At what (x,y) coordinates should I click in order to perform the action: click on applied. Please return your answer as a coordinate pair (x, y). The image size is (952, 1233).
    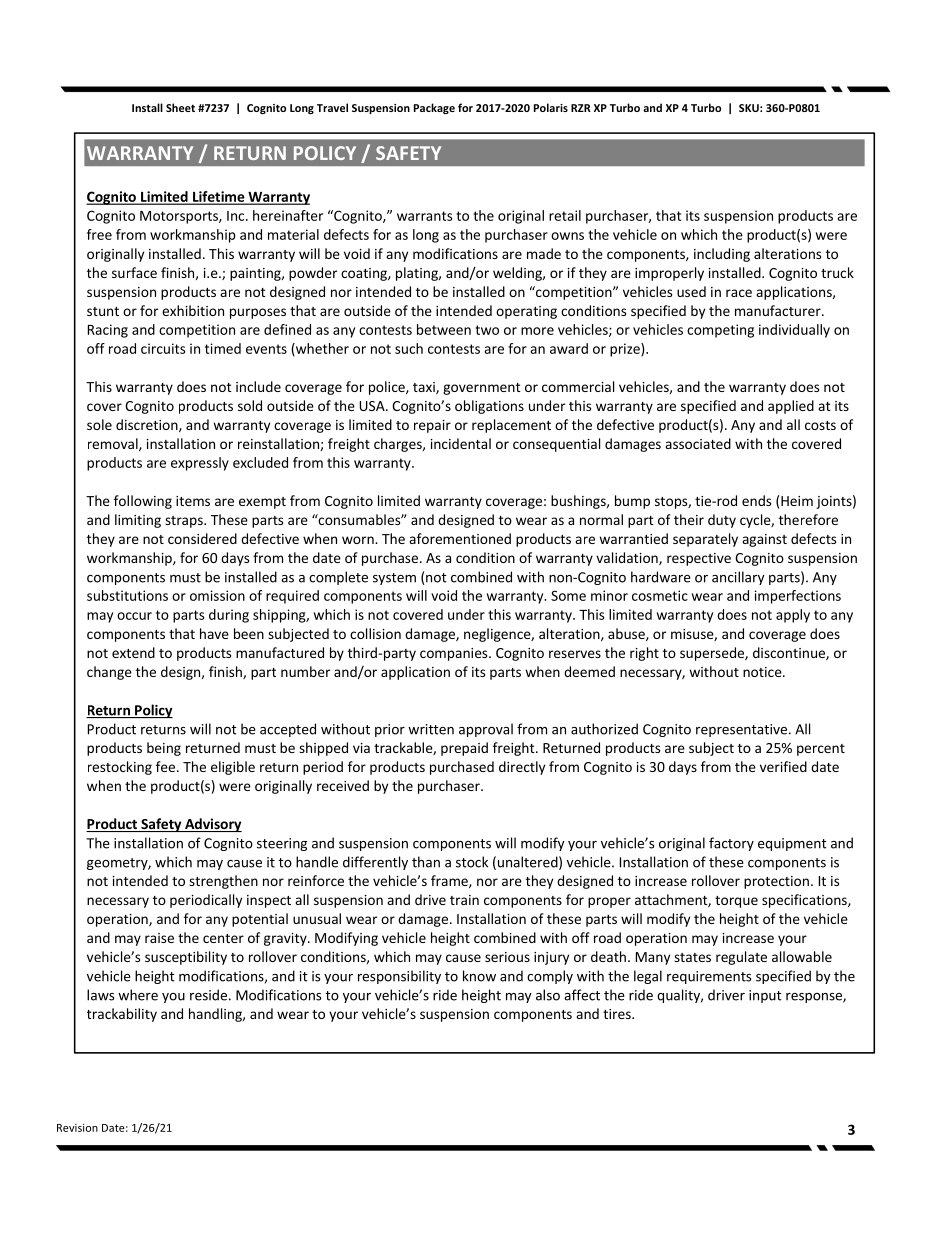
    Looking at the image, I should click on (791, 407).
